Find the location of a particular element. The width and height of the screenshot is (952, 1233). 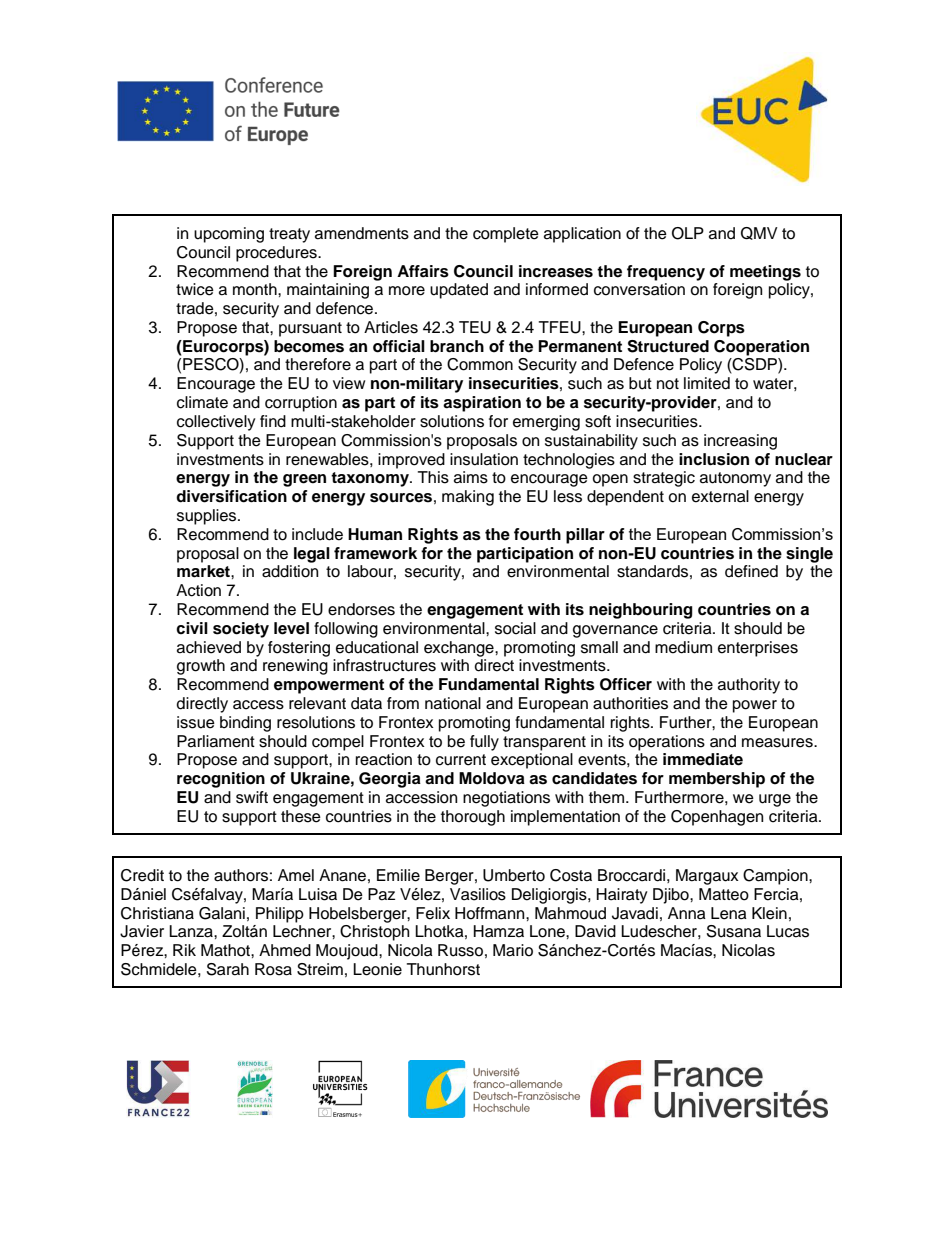

exchange is located at coordinates (460, 649).
